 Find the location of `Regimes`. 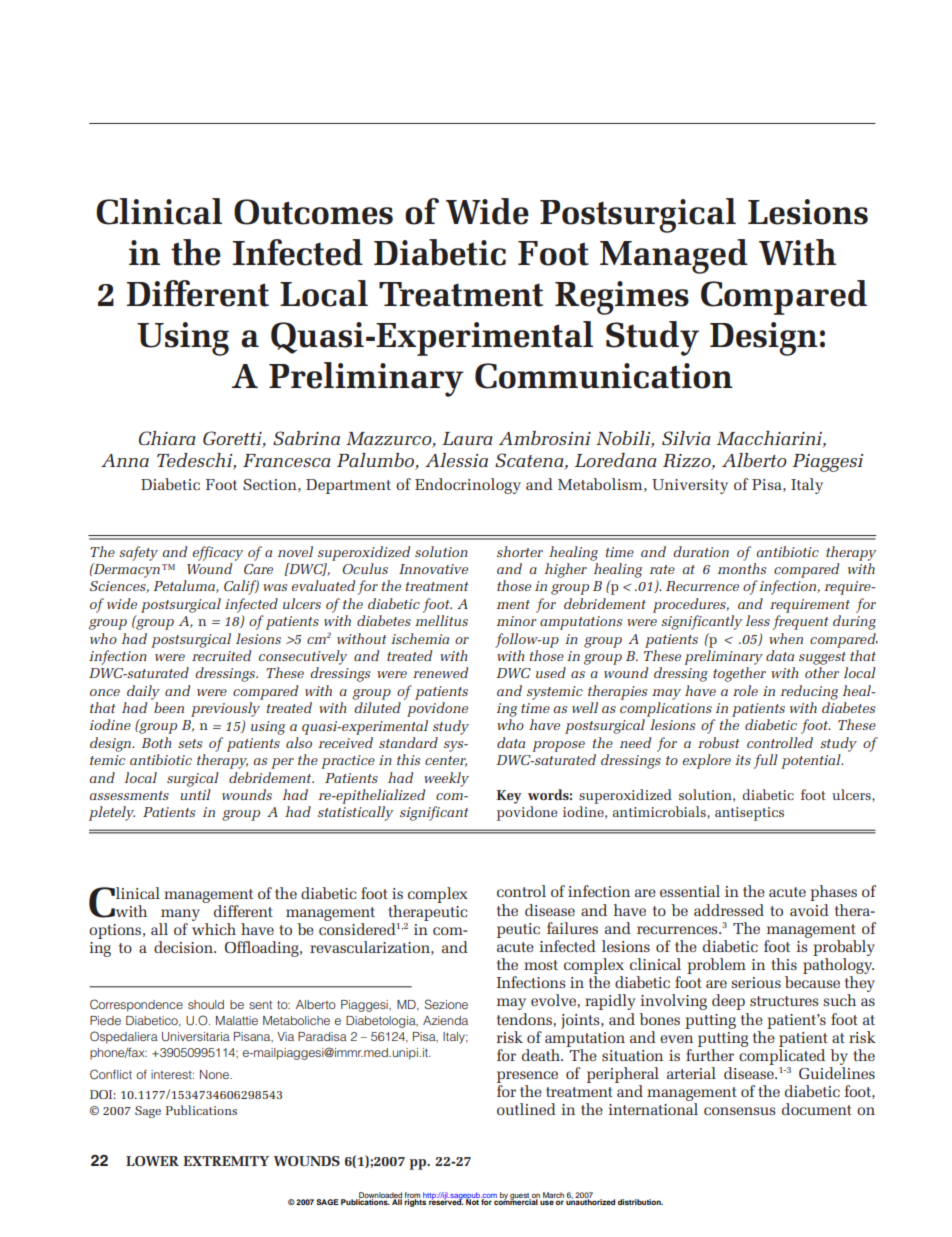

Regimes is located at coordinates (622, 298).
